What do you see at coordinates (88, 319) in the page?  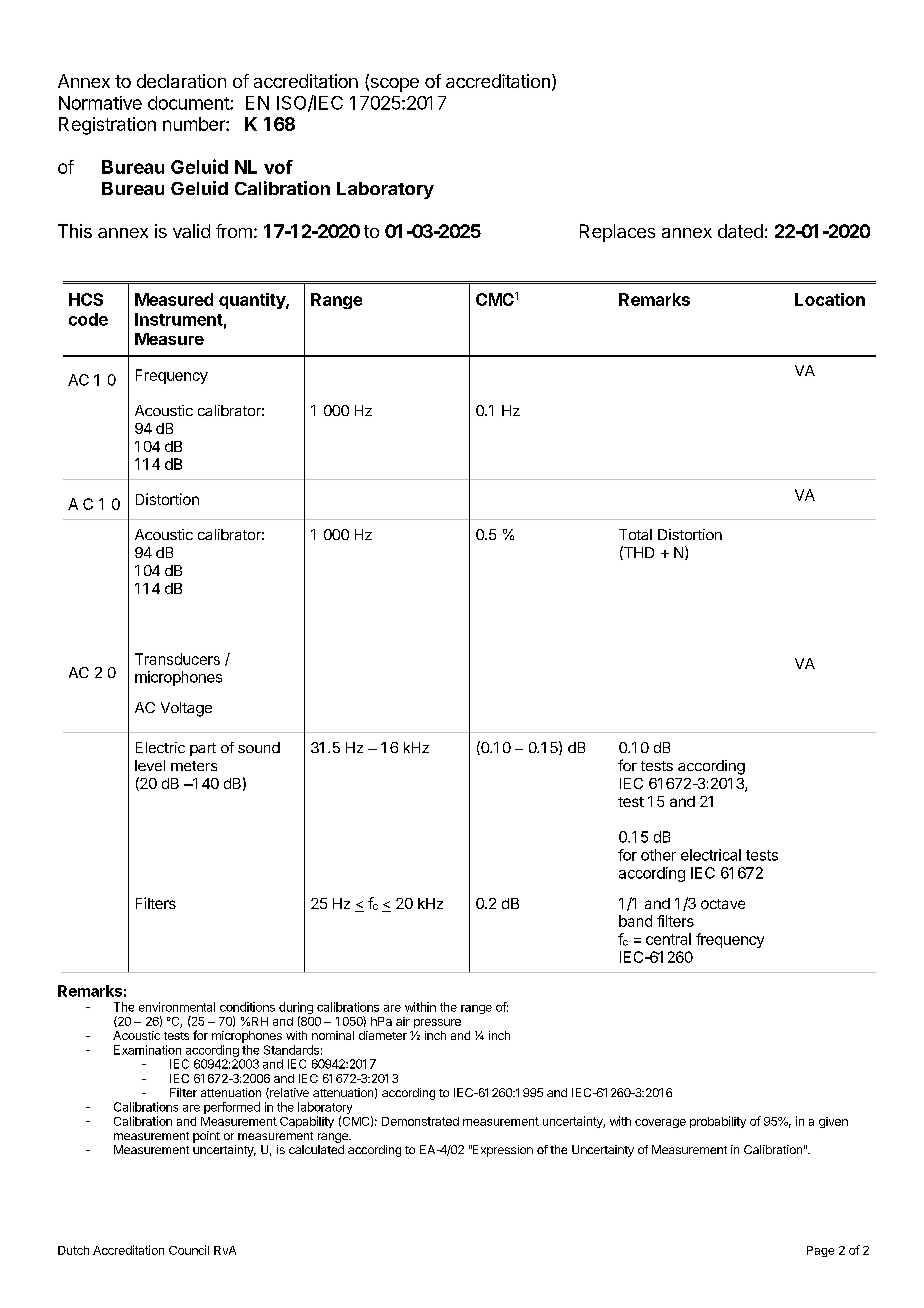 I see `code` at bounding box center [88, 319].
